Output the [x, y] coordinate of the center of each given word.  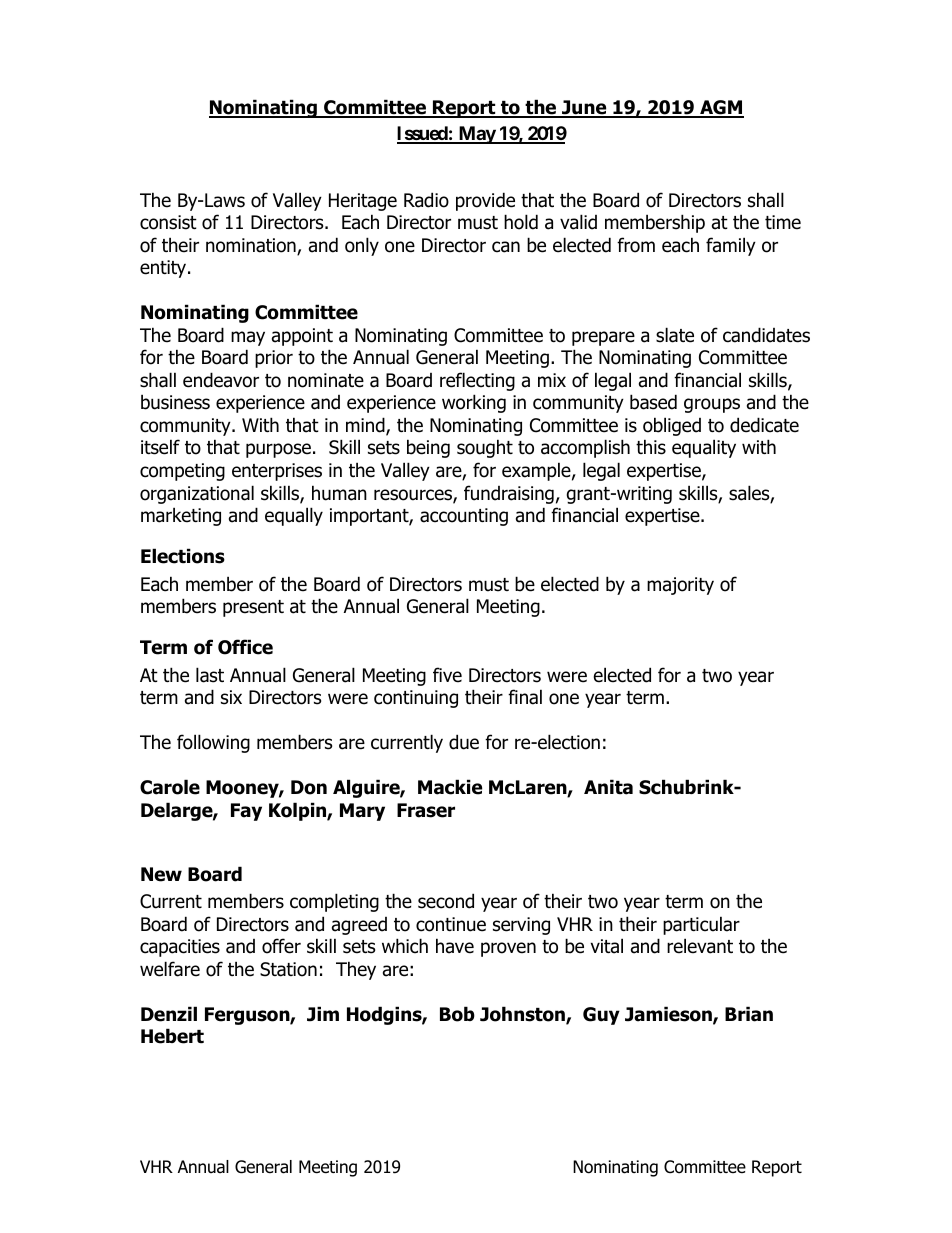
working [474, 403]
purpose [278, 450]
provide [485, 201]
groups [712, 405]
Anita [608, 787]
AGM [721, 108]
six [231, 697]
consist [168, 222]
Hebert [172, 1036]
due [464, 742]
